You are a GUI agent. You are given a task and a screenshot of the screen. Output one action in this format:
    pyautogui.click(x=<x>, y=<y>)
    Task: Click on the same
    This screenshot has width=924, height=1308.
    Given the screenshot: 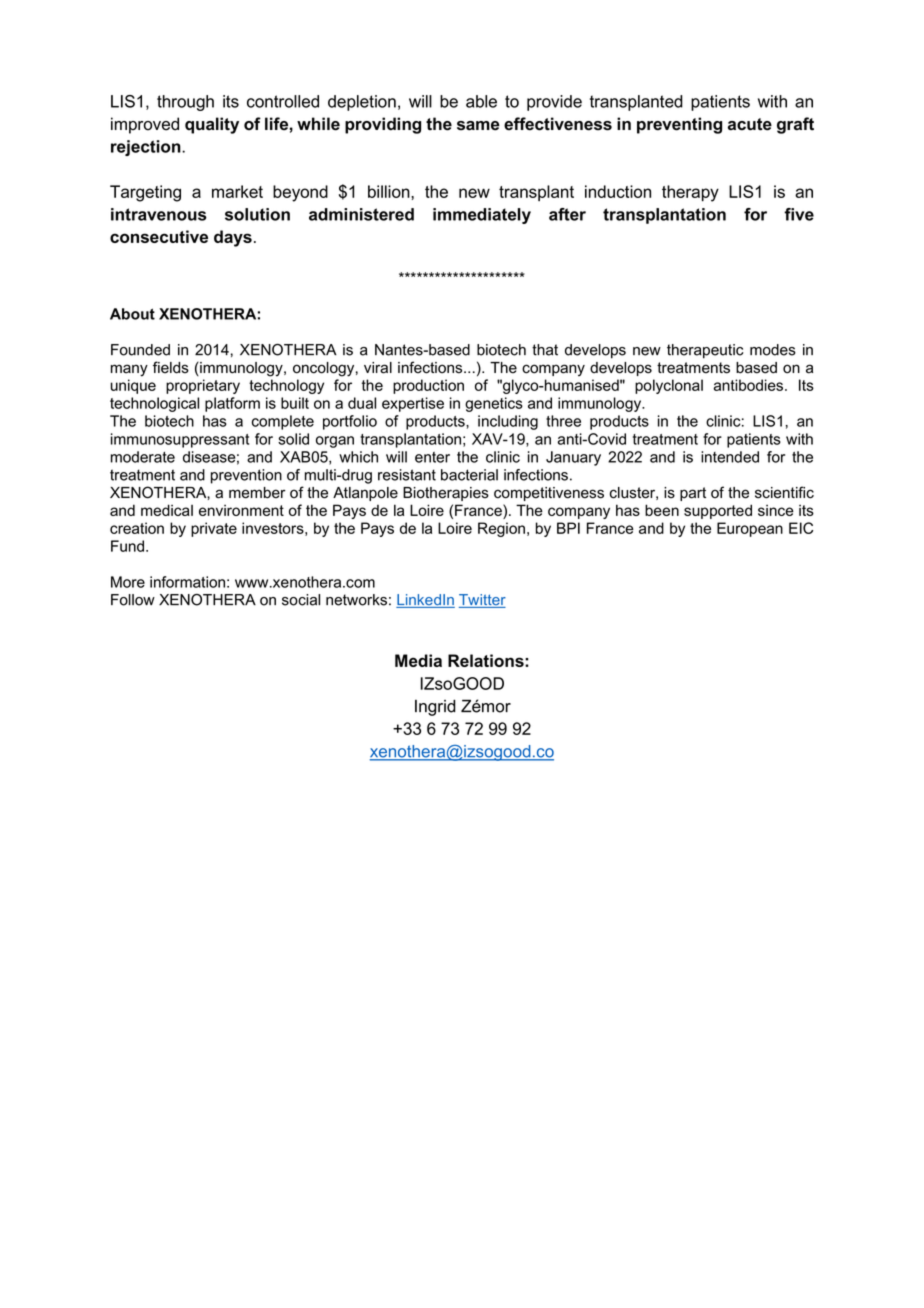 What is the action you would take?
    pyautogui.click(x=478, y=126)
